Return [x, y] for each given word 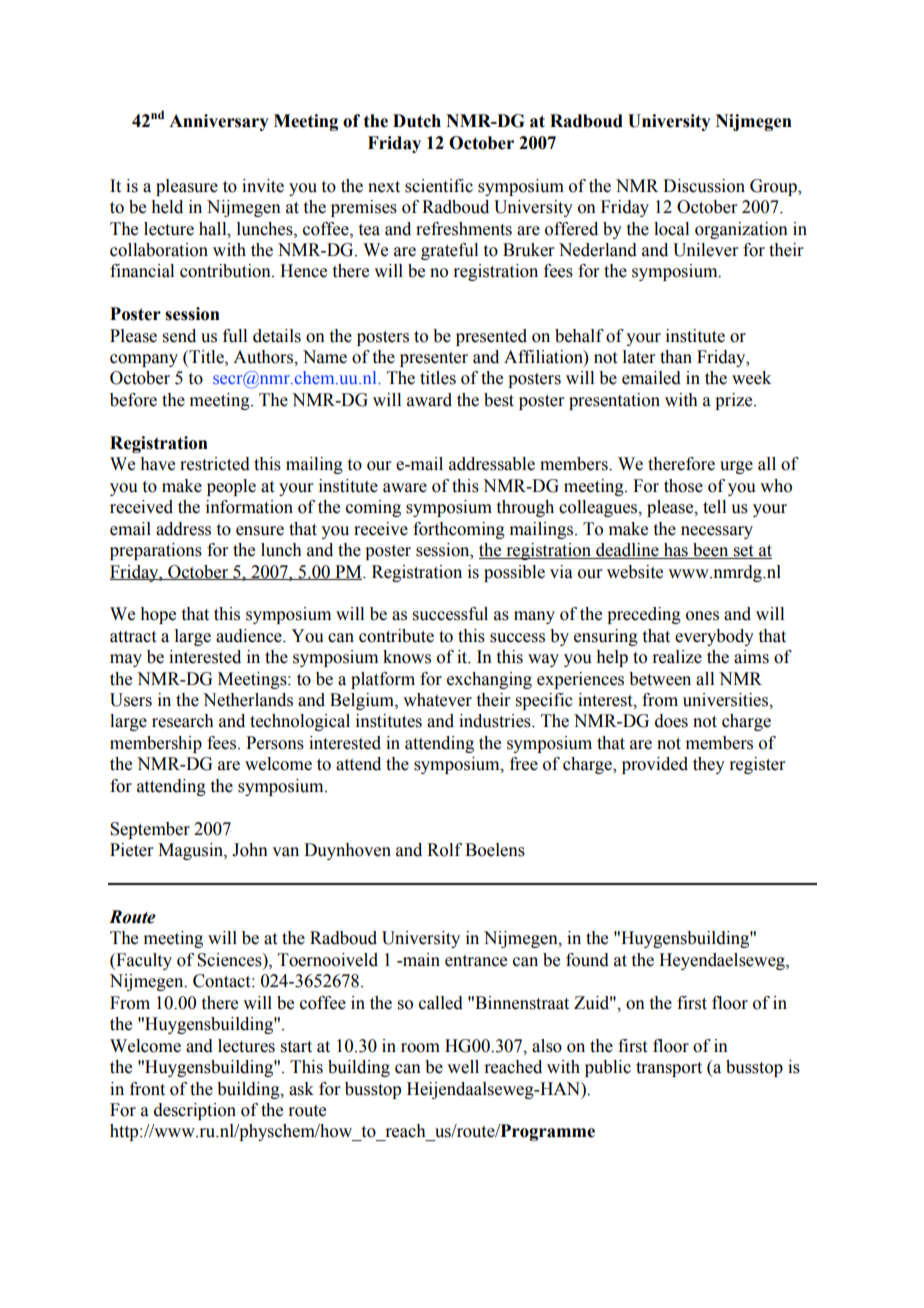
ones [702, 616]
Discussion [704, 186]
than [676, 357]
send [179, 336]
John [250, 850]
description [195, 1111]
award [429, 400]
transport [669, 1069]
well [463, 1067]
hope [158, 615]
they [709, 765]
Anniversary [219, 122]
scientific [439, 186]
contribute [396, 636]
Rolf [444, 850]
